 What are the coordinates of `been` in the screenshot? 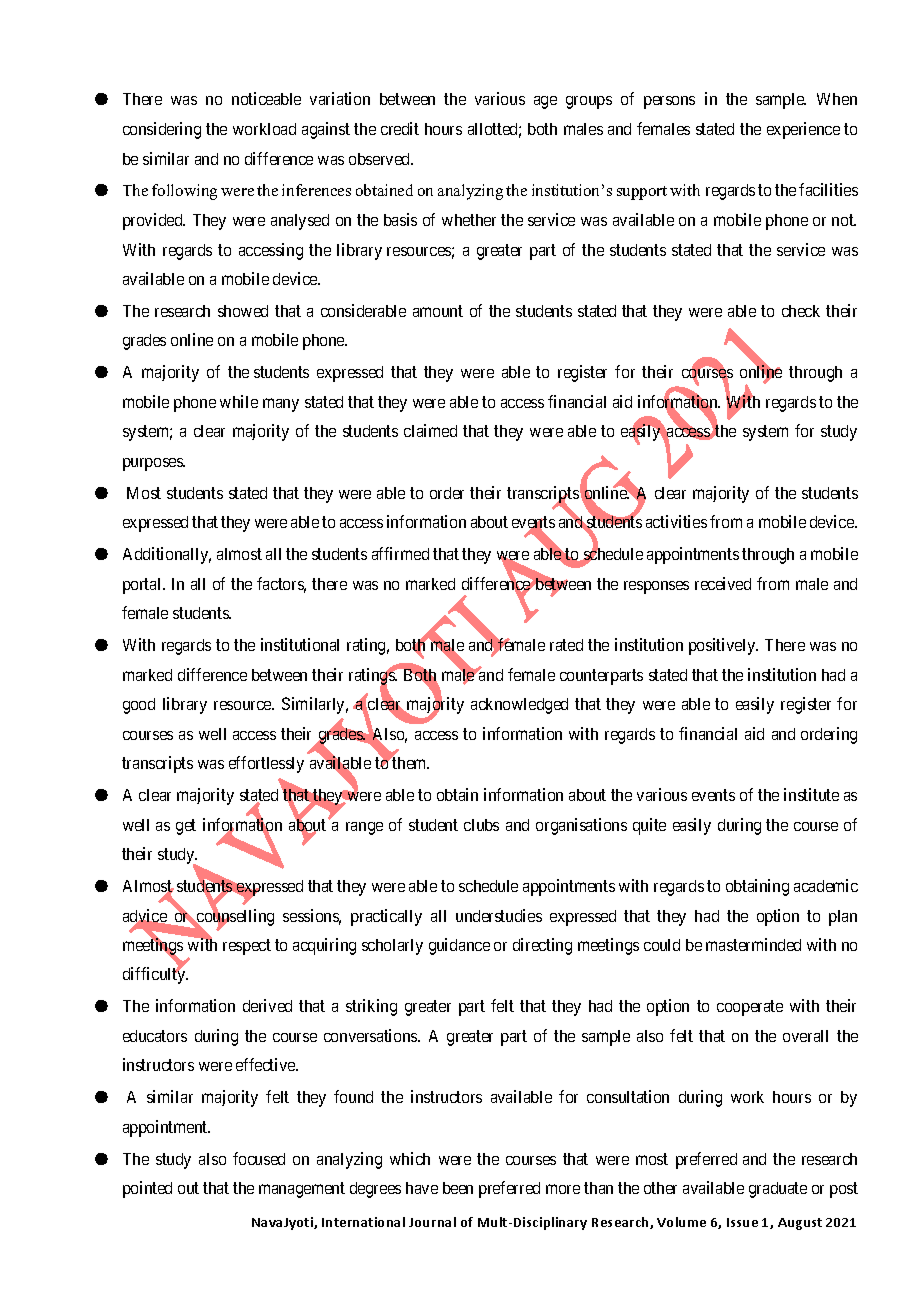 It's located at (458, 1188).
